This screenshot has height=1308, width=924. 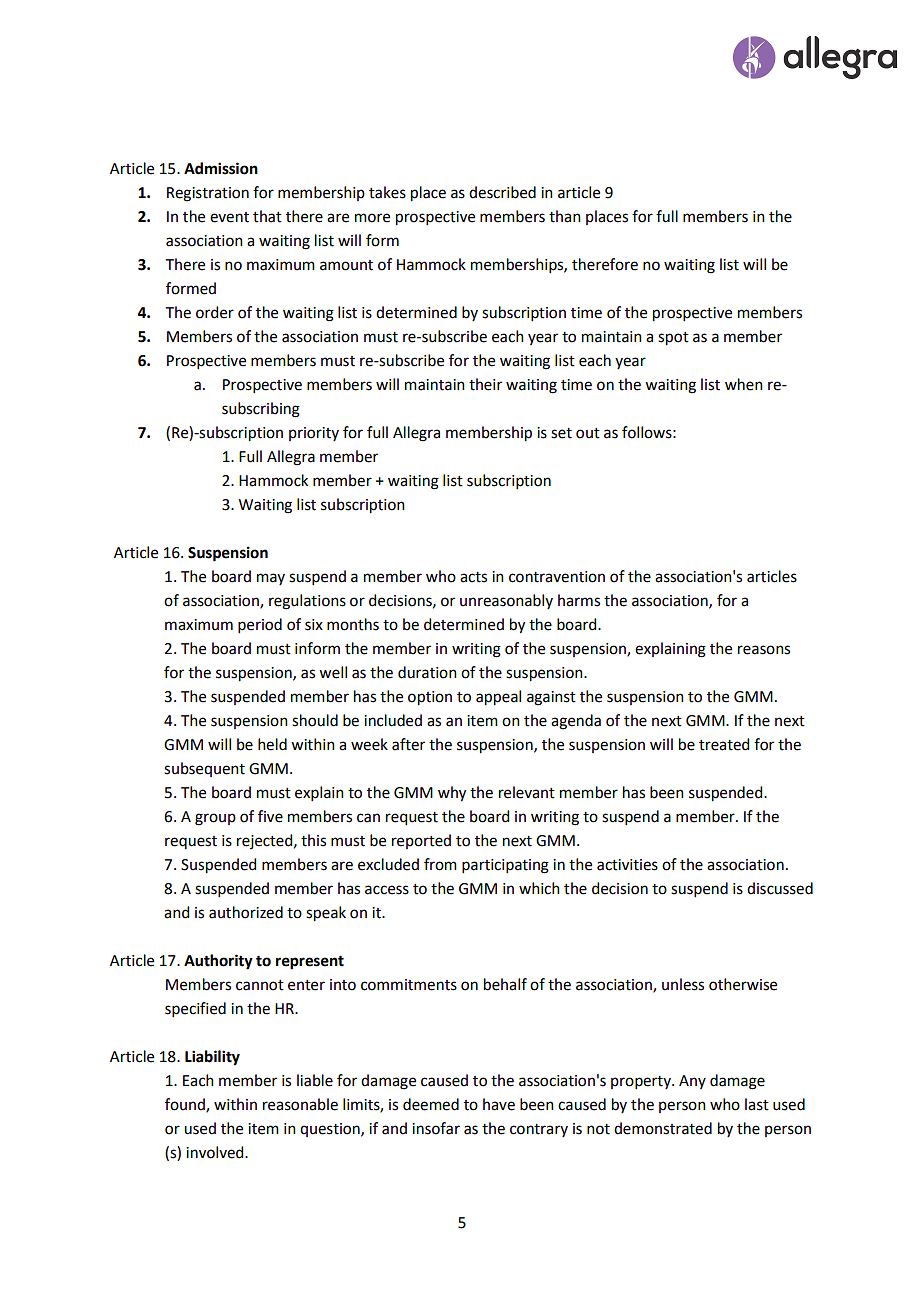 I want to click on reasonable, so click(x=300, y=1104).
